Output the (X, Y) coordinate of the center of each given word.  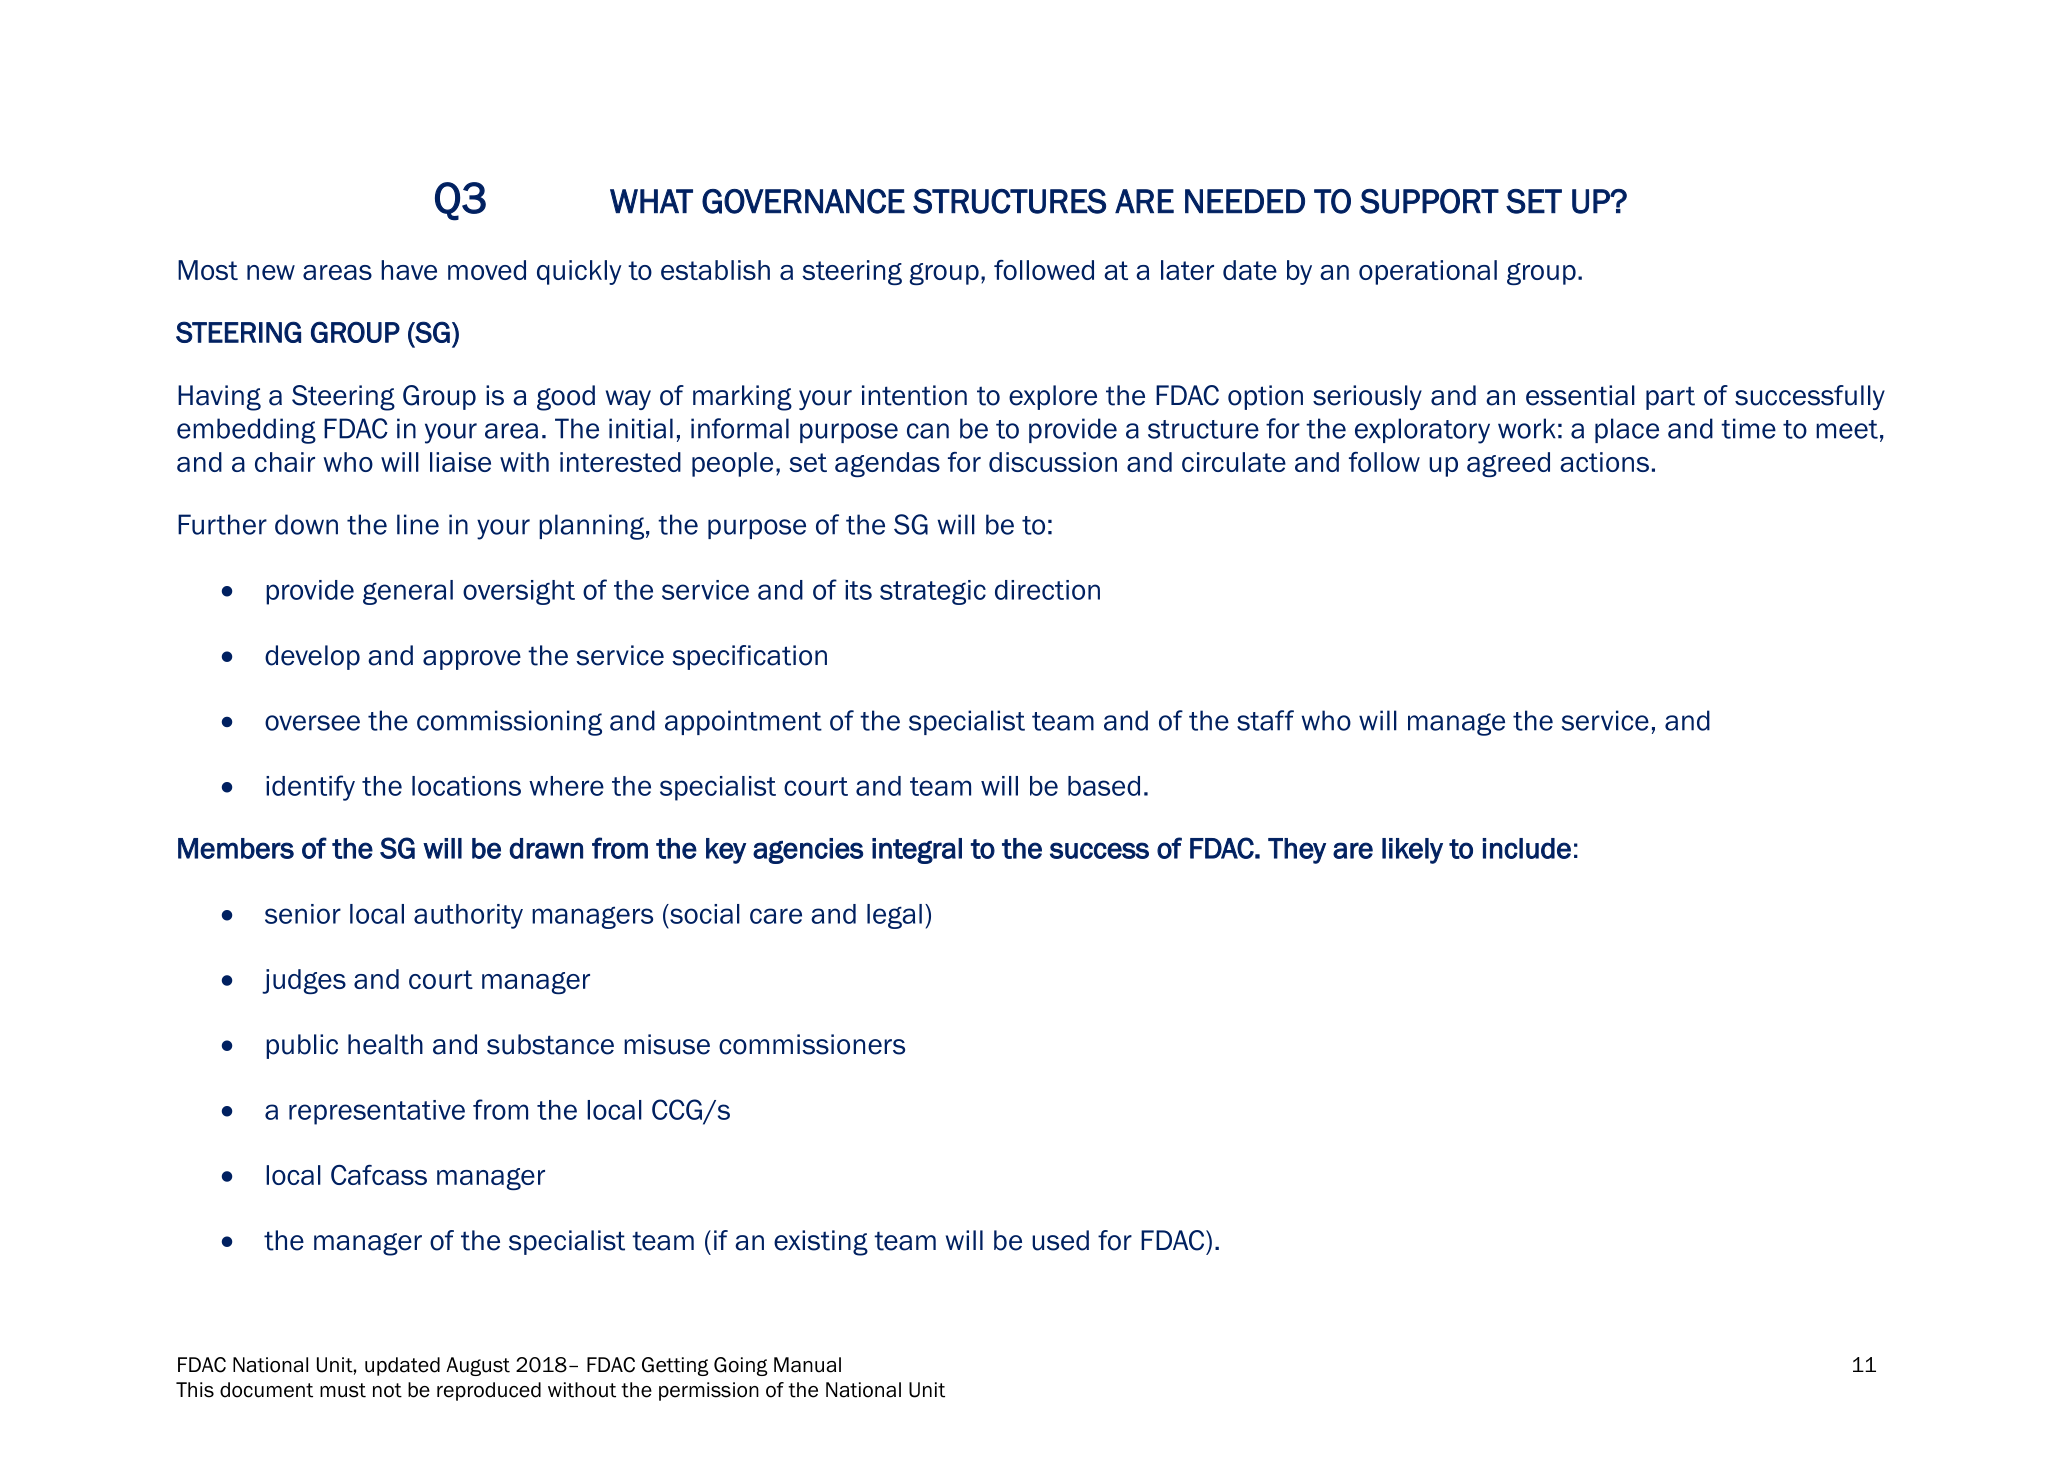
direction (1047, 590)
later (1187, 270)
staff (1265, 720)
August (478, 1366)
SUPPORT (1429, 201)
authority (468, 916)
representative (377, 1112)
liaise (460, 462)
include (1526, 848)
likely (1412, 851)
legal (894, 916)
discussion (1053, 462)
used (1060, 1240)
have (409, 270)
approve (472, 660)
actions (1604, 462)
